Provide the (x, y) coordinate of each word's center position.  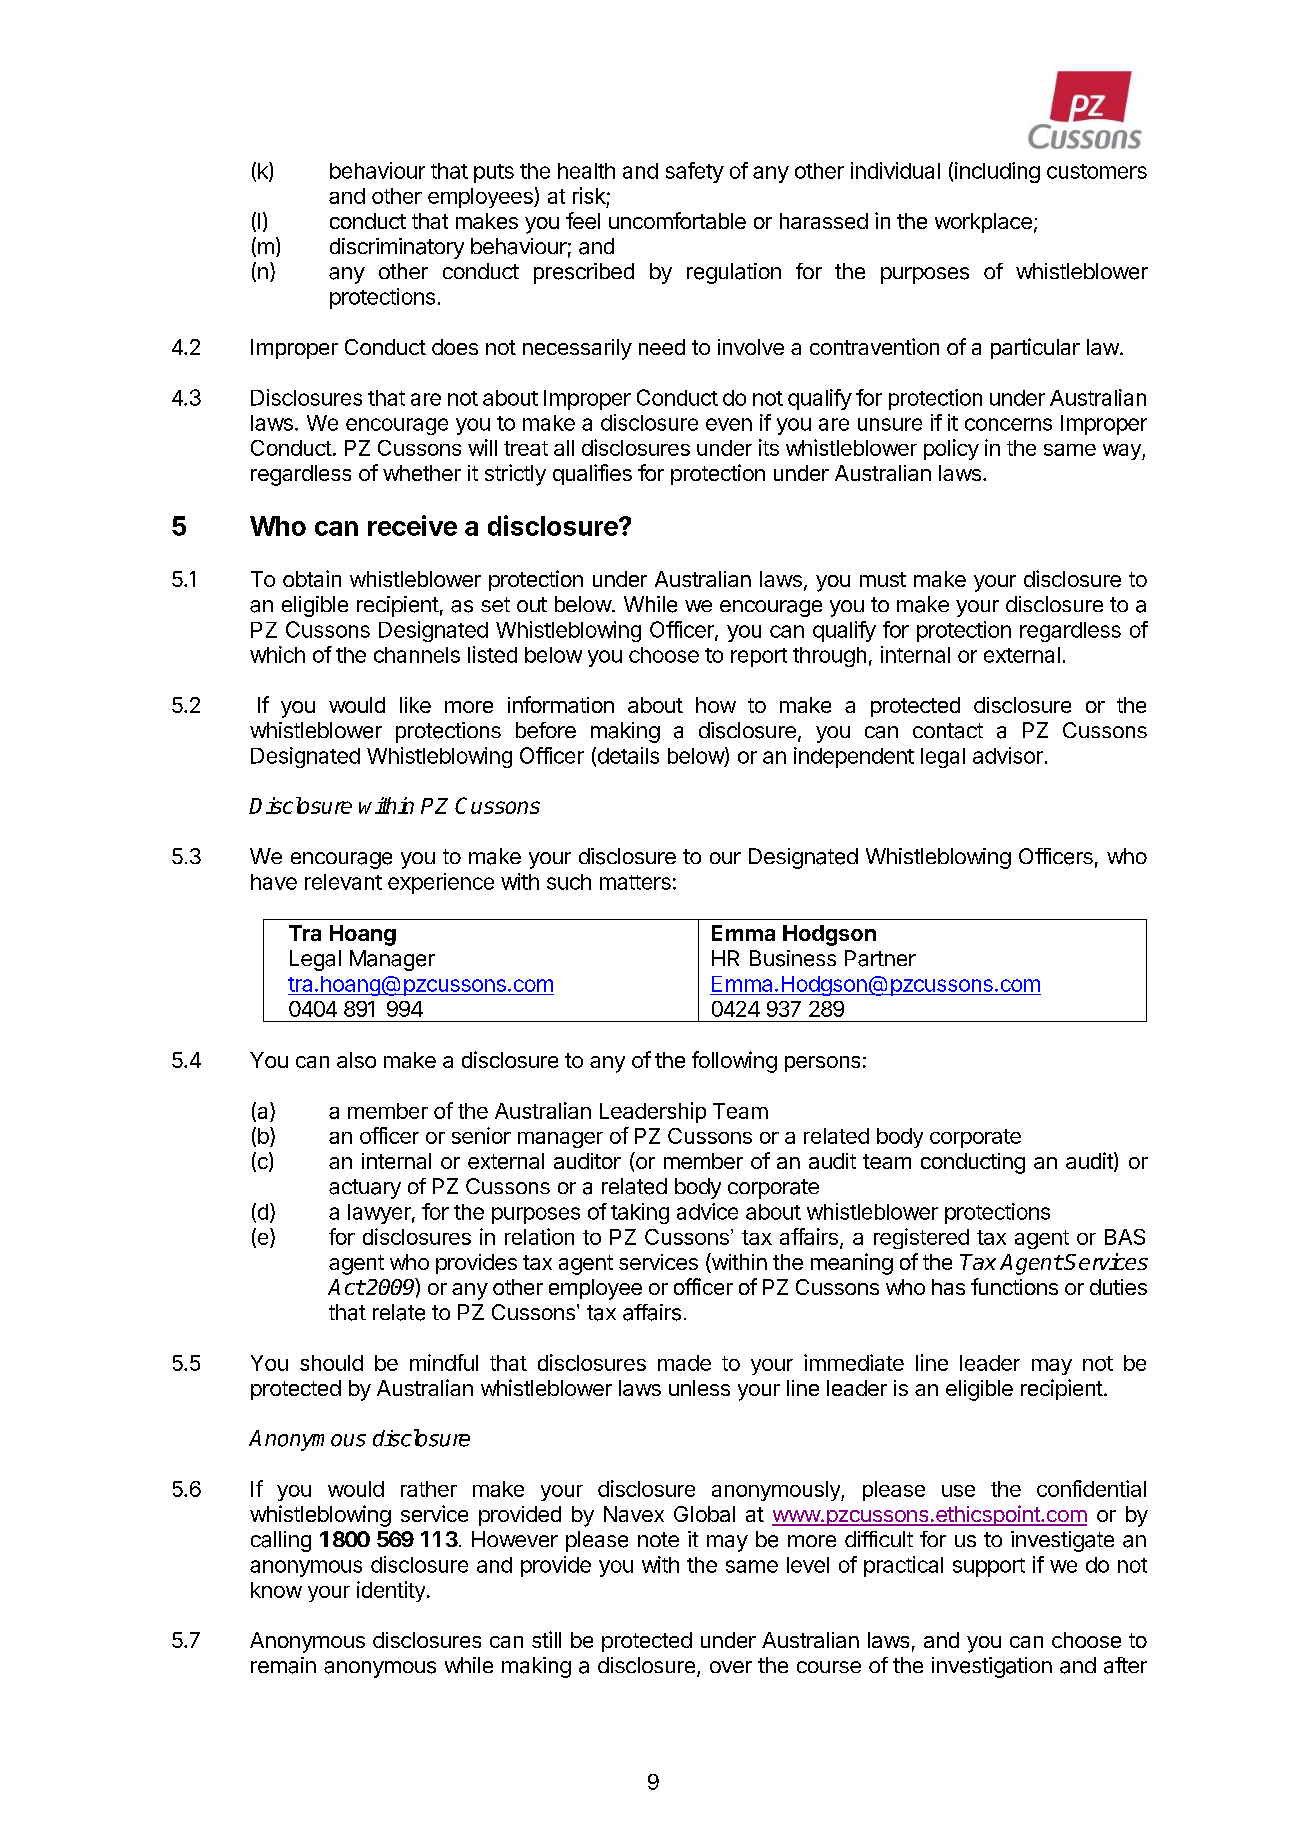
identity (391, 1591)
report (759, 657)
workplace (983, 223)
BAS (1125, 1237)
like (415, 705)
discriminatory (397, 248)
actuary (365, 1189)
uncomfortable (677, 220)
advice (707, 1211)
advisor (1008, 755)
